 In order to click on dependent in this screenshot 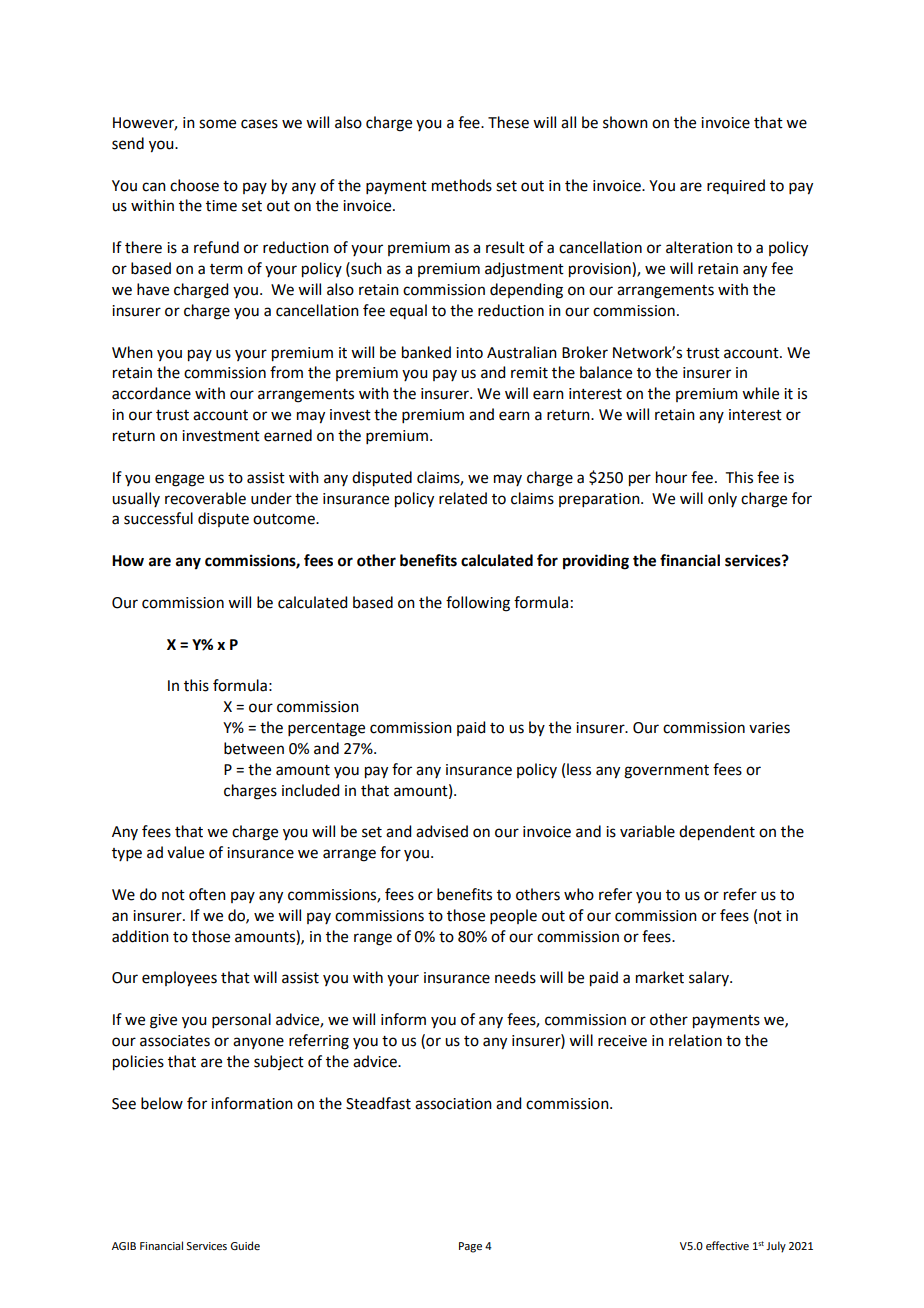, I will do `click(717, 833)`.
